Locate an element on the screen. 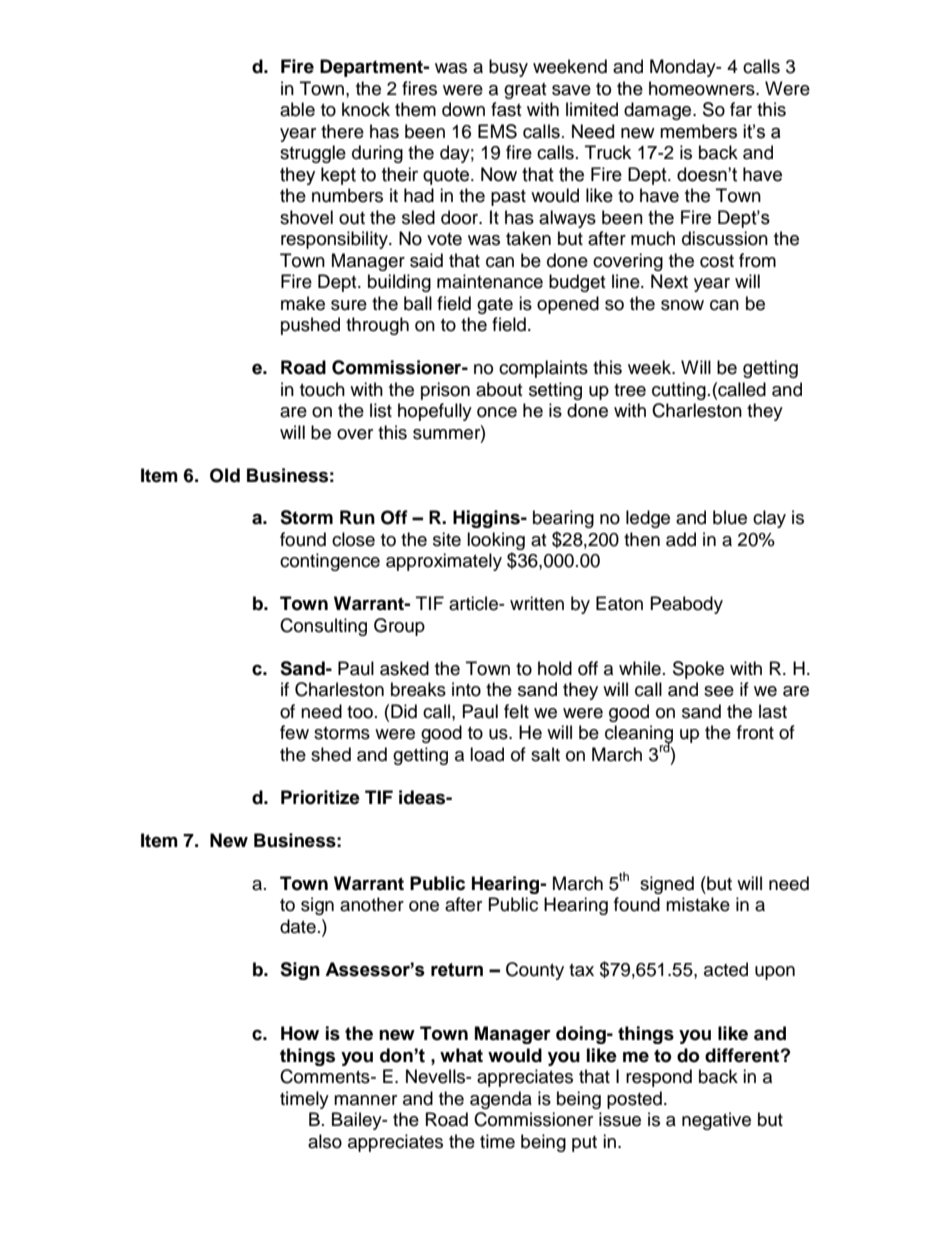 The width and height of the screenshot is (952, 1233). snow is located at coordinates (682, 305).
